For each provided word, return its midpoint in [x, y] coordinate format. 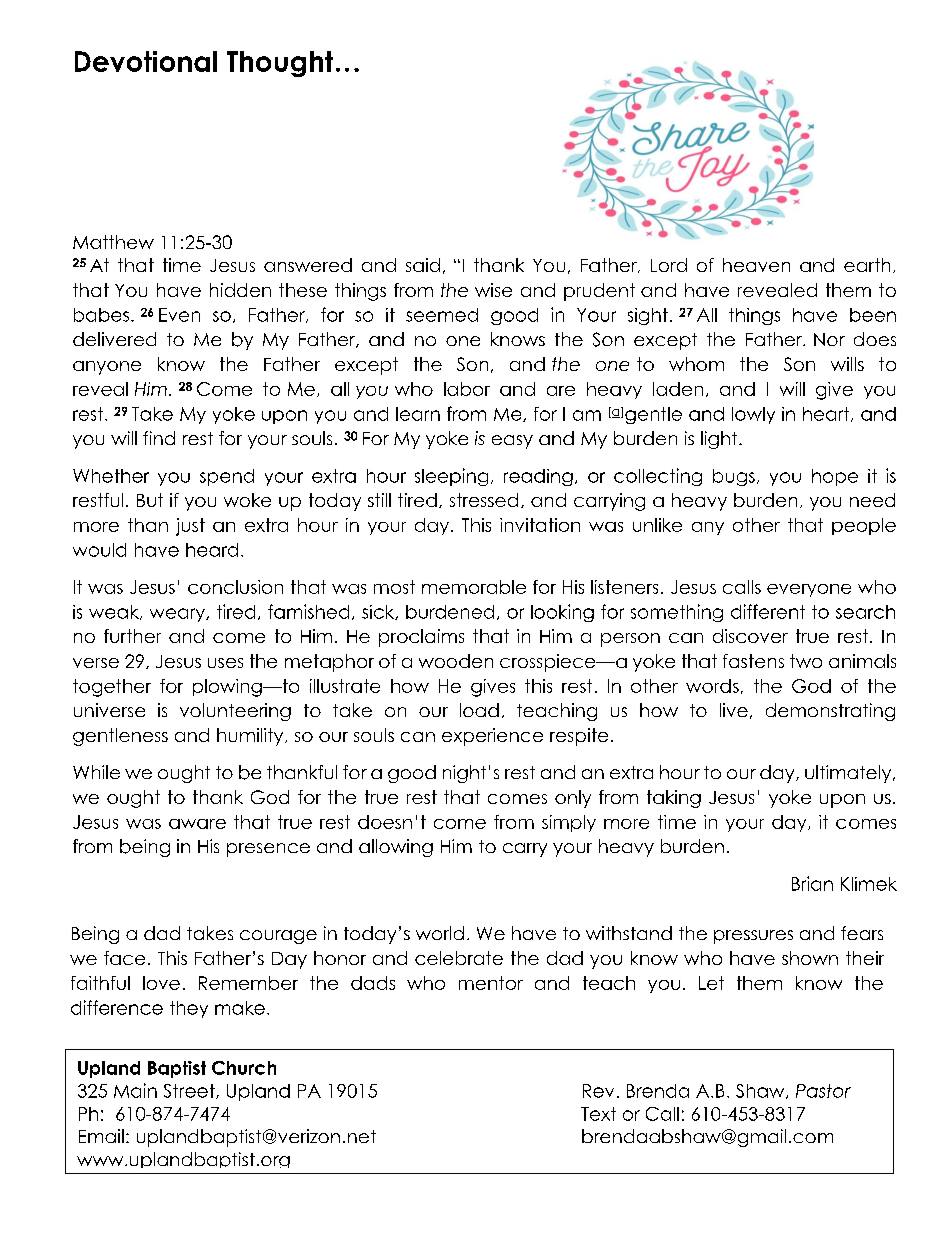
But [150, 500]
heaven [756, 265]
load [479, 710]
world [440, 933]
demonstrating [830, 712]
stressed [484, 500]
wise [493, 290]
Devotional [146, 61]
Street [190, 1091]
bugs [734, 477]
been [873, 315]
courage [278, 937]
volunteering [235, 712]
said [423, 265]
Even [179, 315]
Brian [812, 883]
